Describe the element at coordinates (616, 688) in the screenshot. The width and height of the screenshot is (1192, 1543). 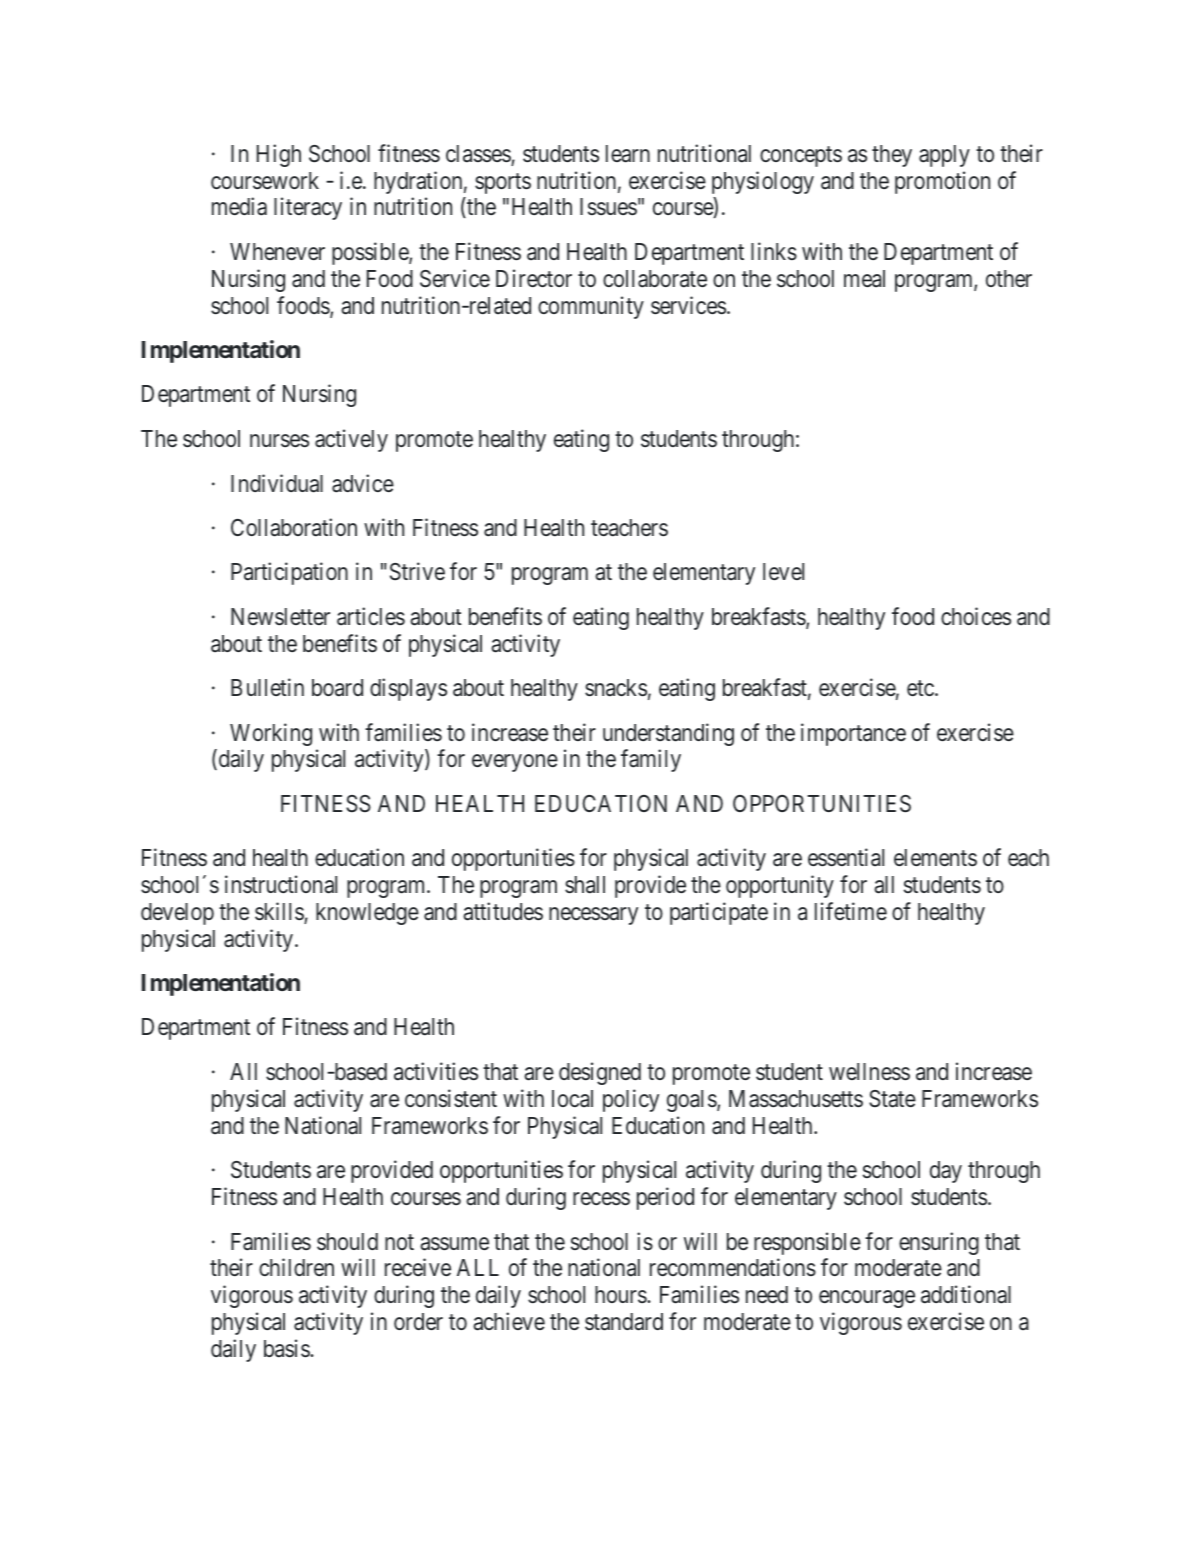
I see `snacks` at that location.
